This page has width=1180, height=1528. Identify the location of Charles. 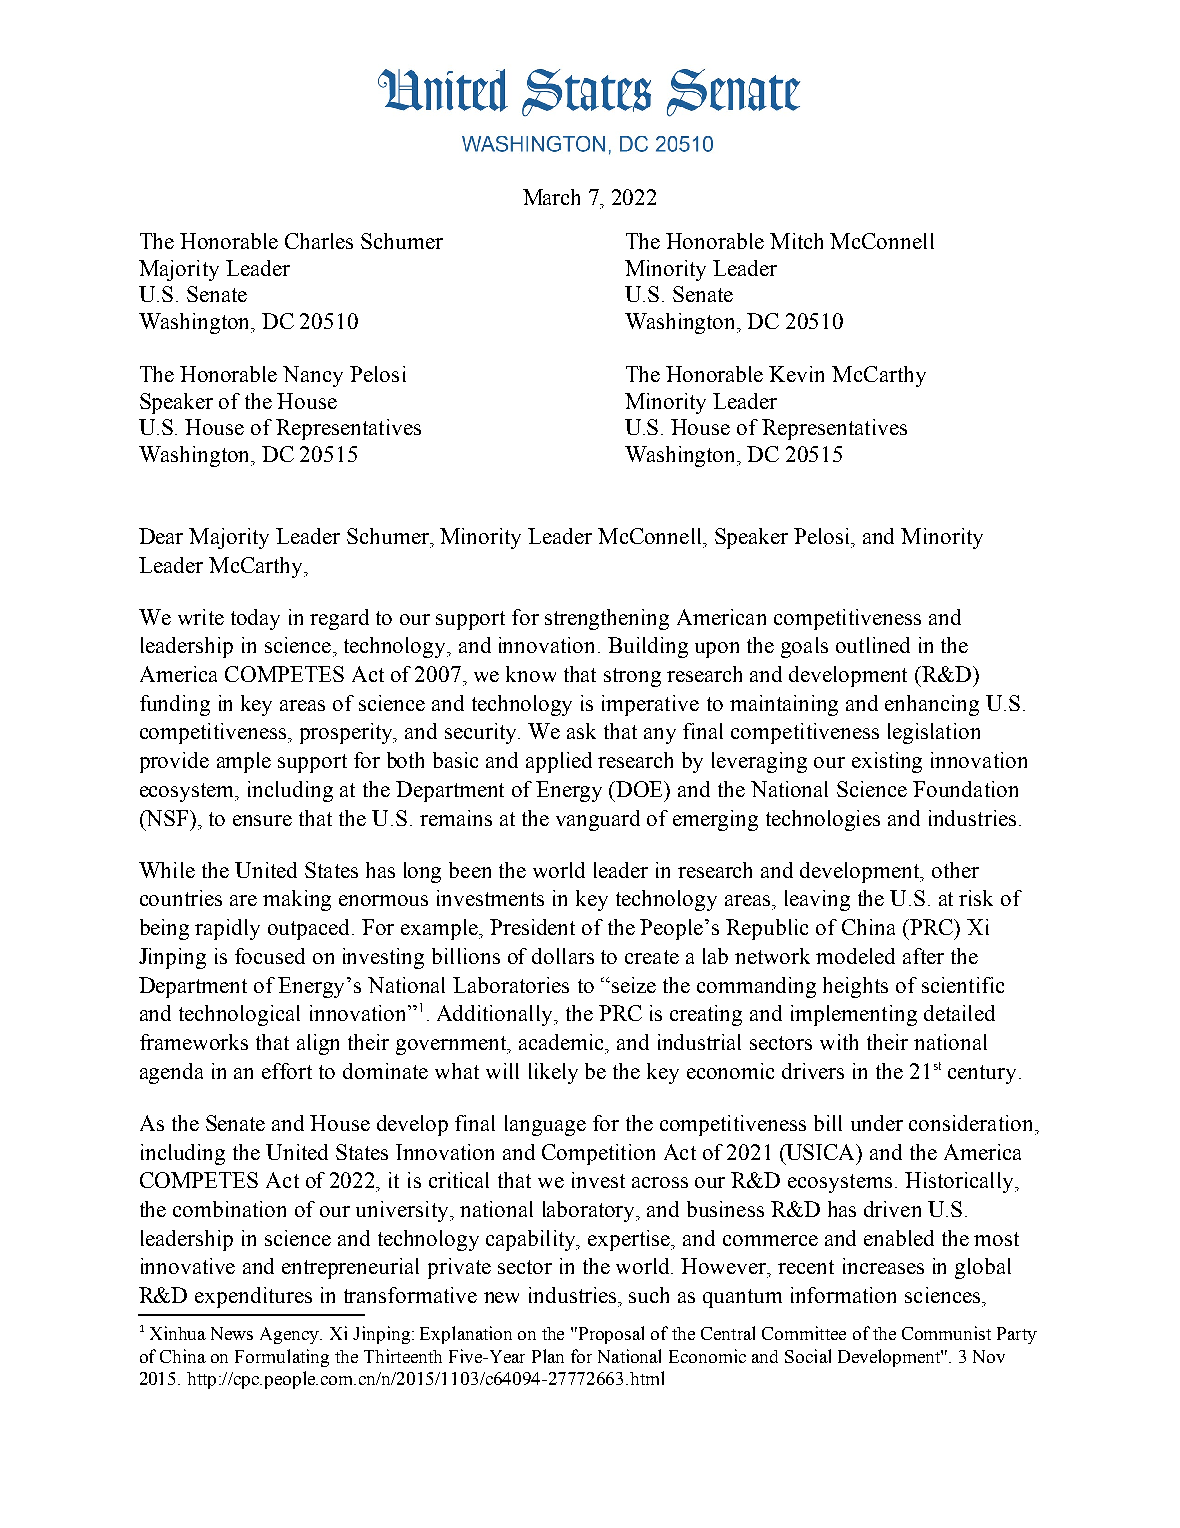
(319, 241).
